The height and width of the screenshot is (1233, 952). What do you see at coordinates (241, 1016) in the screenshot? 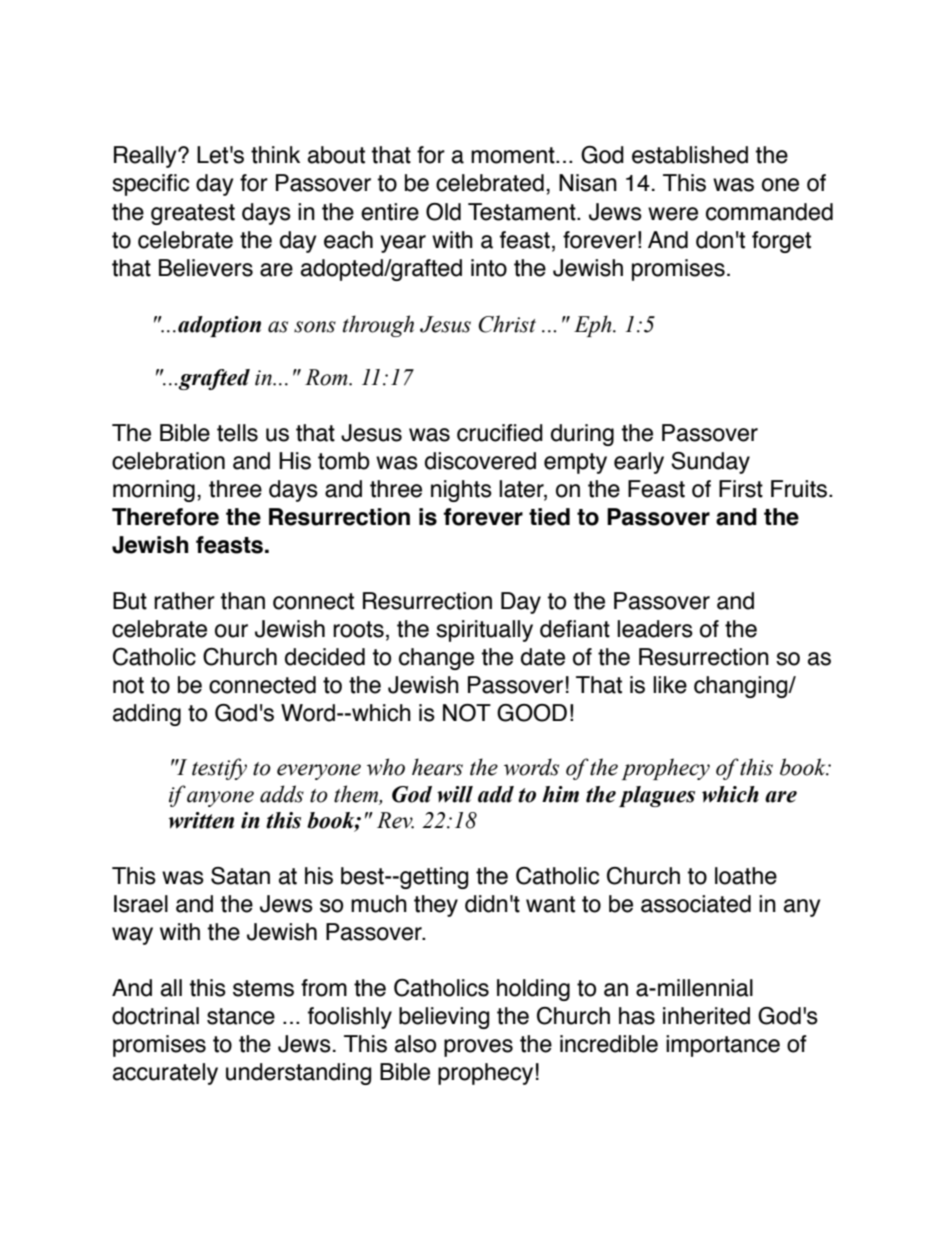
I see `stance` at bounding box center [241, 1016].
